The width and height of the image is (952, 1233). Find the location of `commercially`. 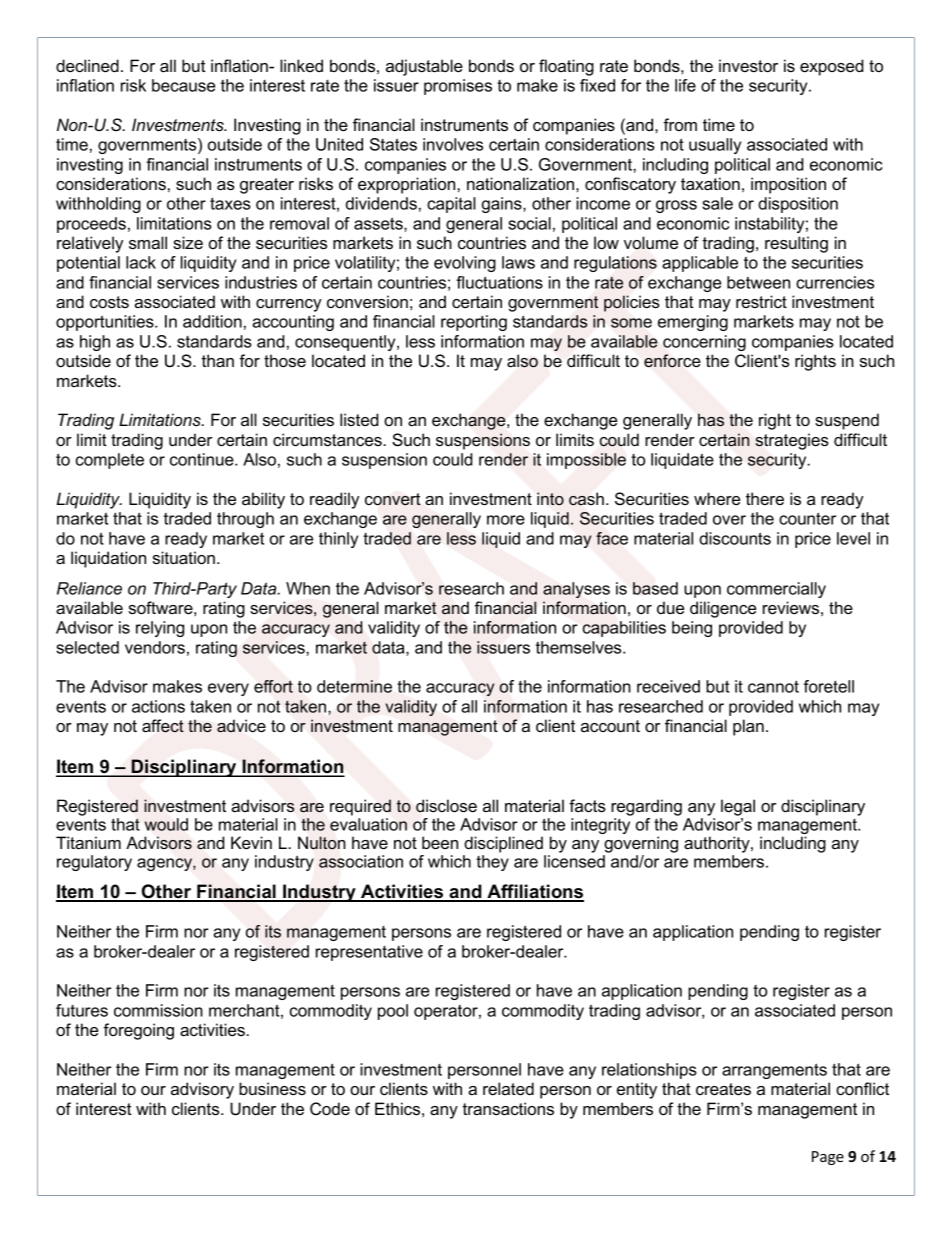

commercially is located at coordinates (776, 590).
